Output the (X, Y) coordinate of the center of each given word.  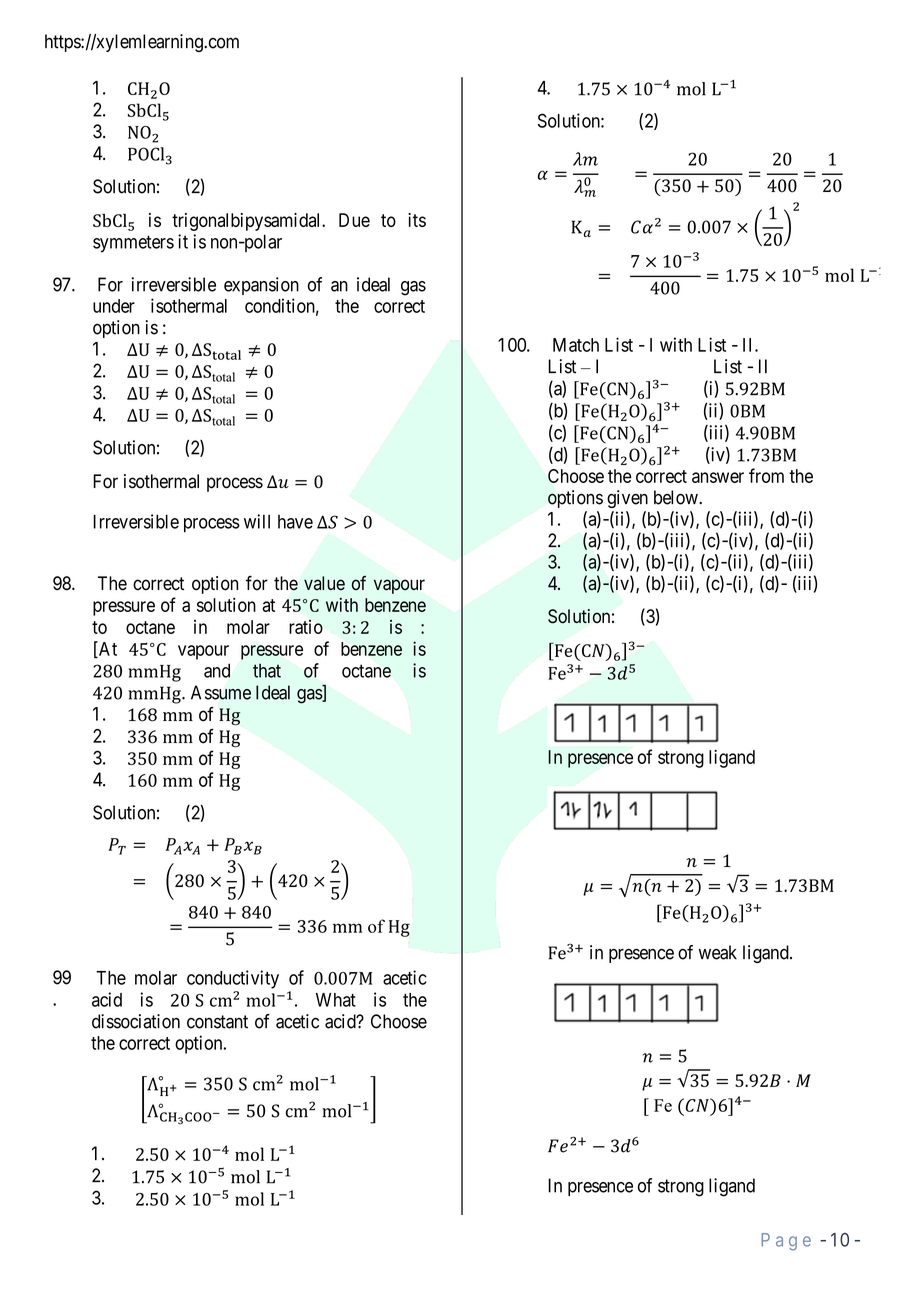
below (677, 497)
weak (718, 952)
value (324, 583)
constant (217, 1022)
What (336, 1000)
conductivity (233, 979)
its (417, 220)
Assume (221, 692)
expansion (261, 286)
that (267, 671)
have (295, 522)
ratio (306, 626)
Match (576, 345)
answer (718, 477)
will (257, 521)
